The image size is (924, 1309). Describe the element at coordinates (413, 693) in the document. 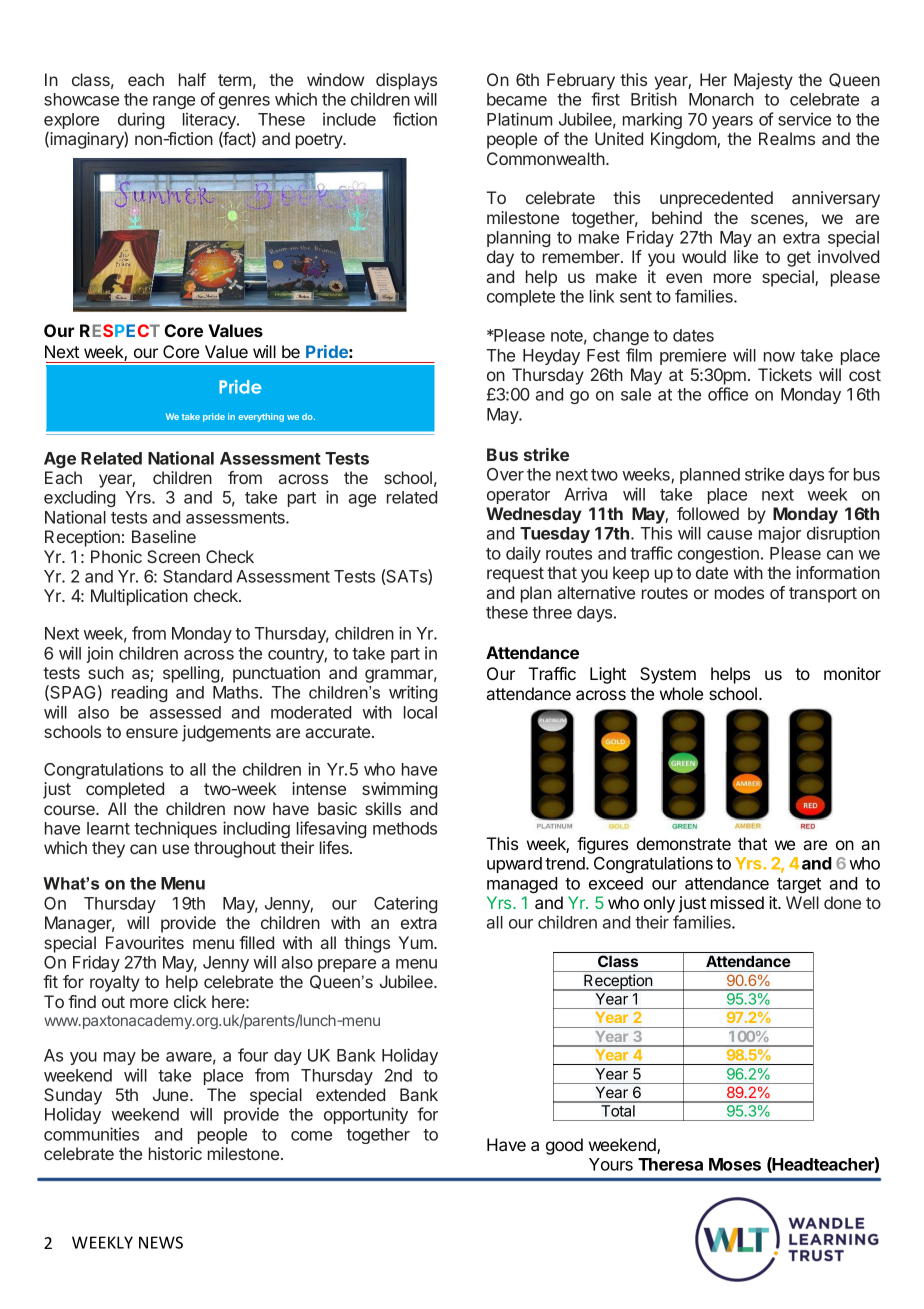

I see `writing` at that location.
